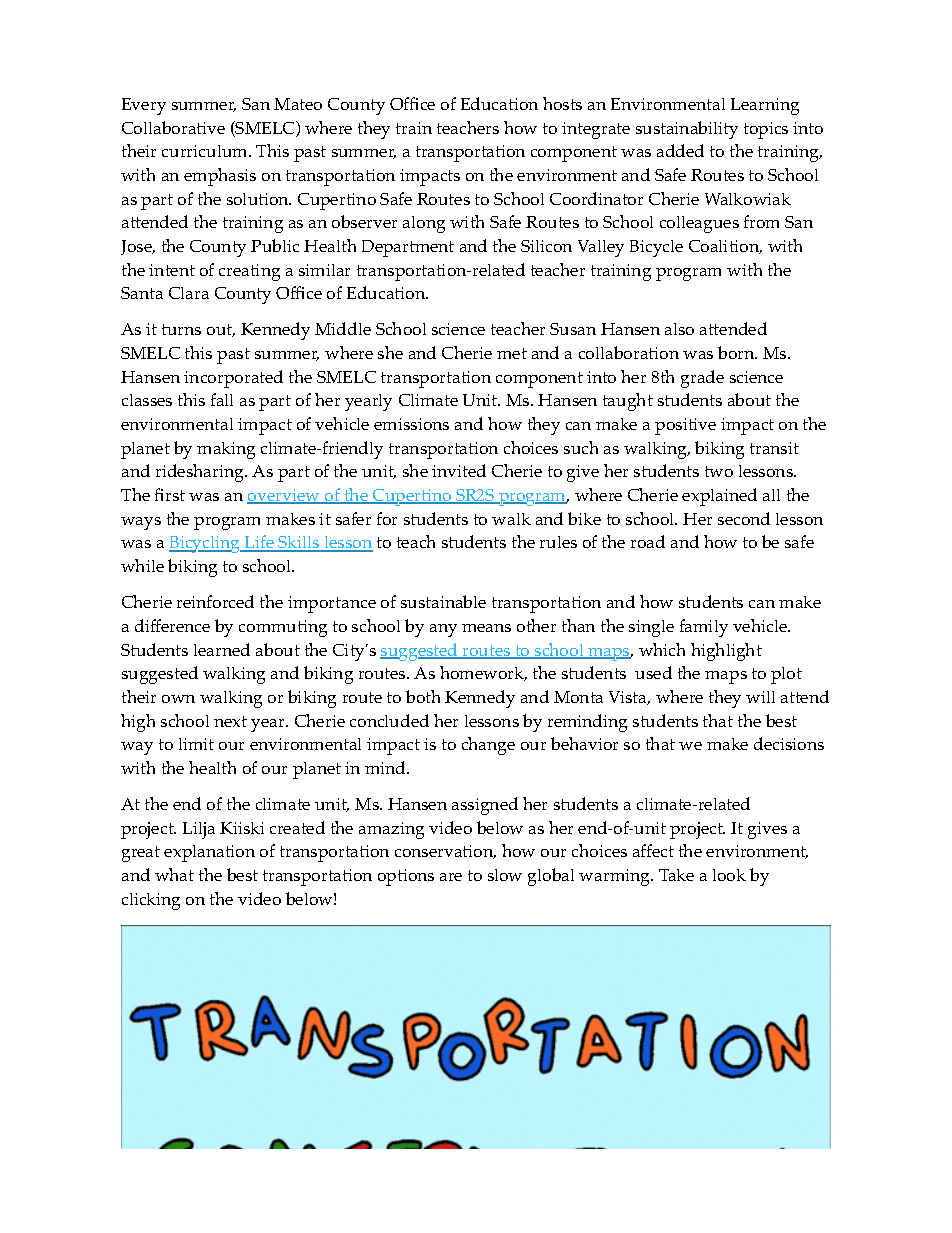 The height and width of the screenshot is (1233, 952). Describe the element at coordinates (170, 494) in the screenshot. I see `first` at that location.
